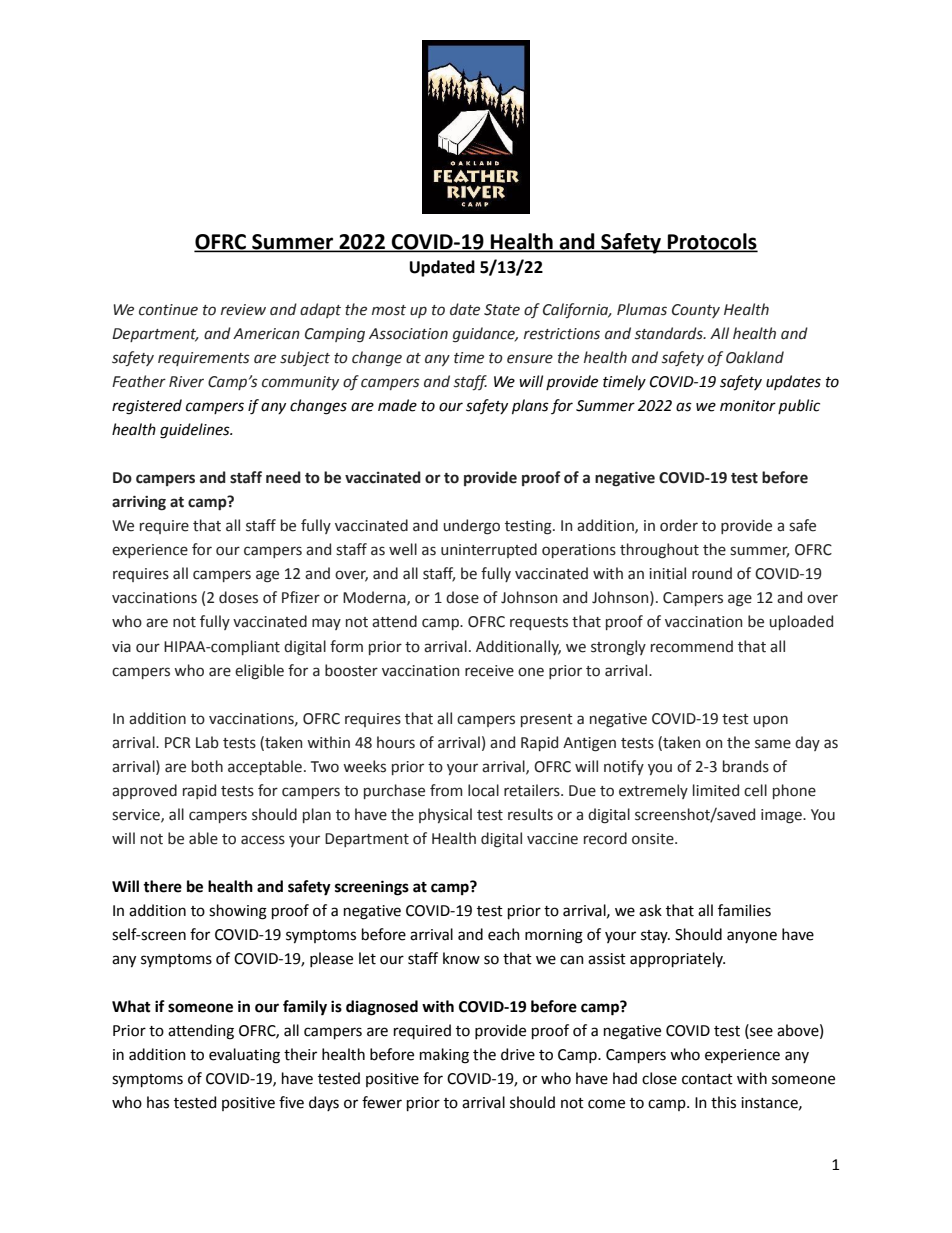 This screenshot has height=1233, width=952. I want to click on Lab, so click(207, 742).
